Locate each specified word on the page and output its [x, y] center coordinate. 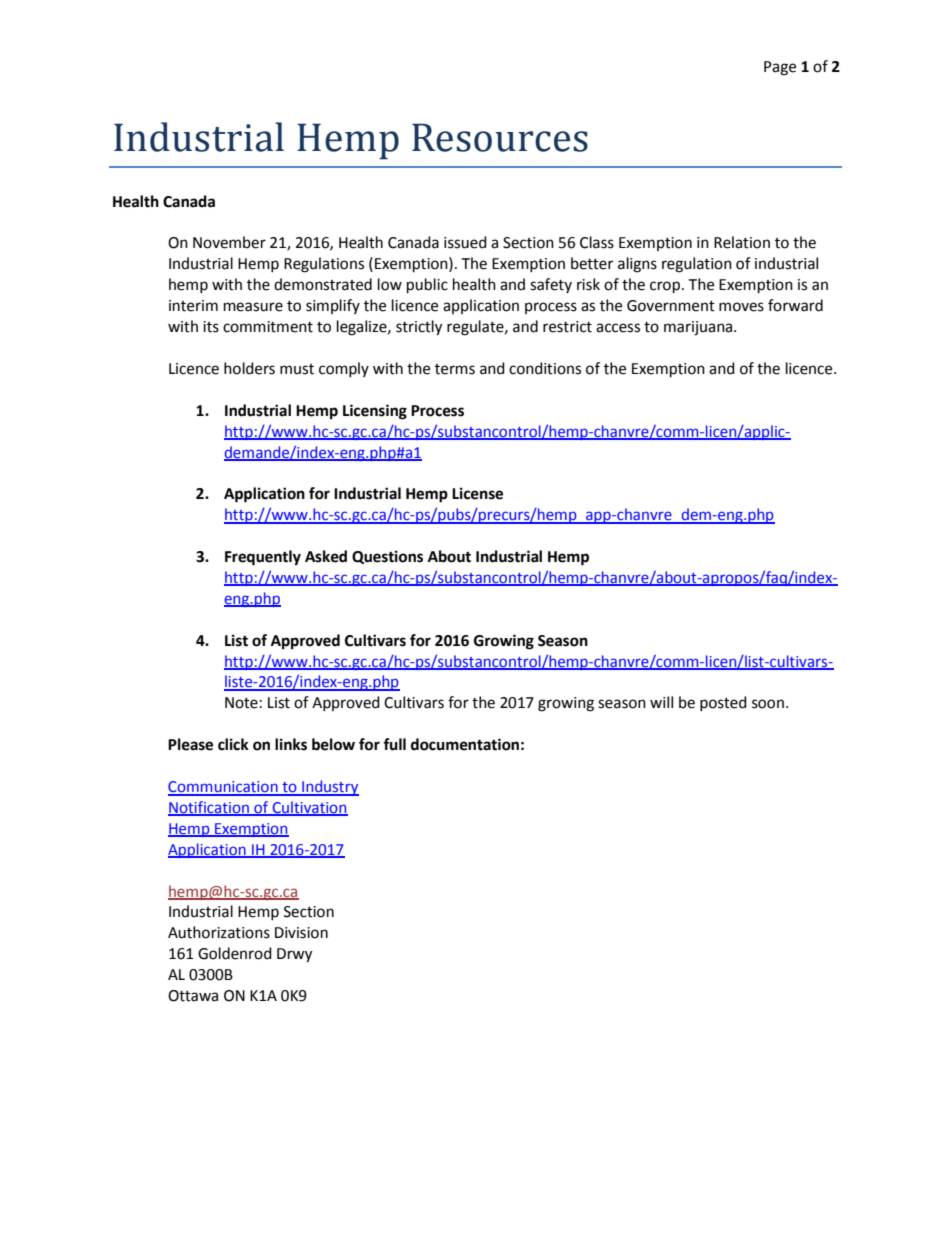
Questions [387, 557]
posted [723, 703]
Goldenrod [235, 953]
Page [780, 68]
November [229, 242]
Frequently [263, 558]
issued [465, 242]
